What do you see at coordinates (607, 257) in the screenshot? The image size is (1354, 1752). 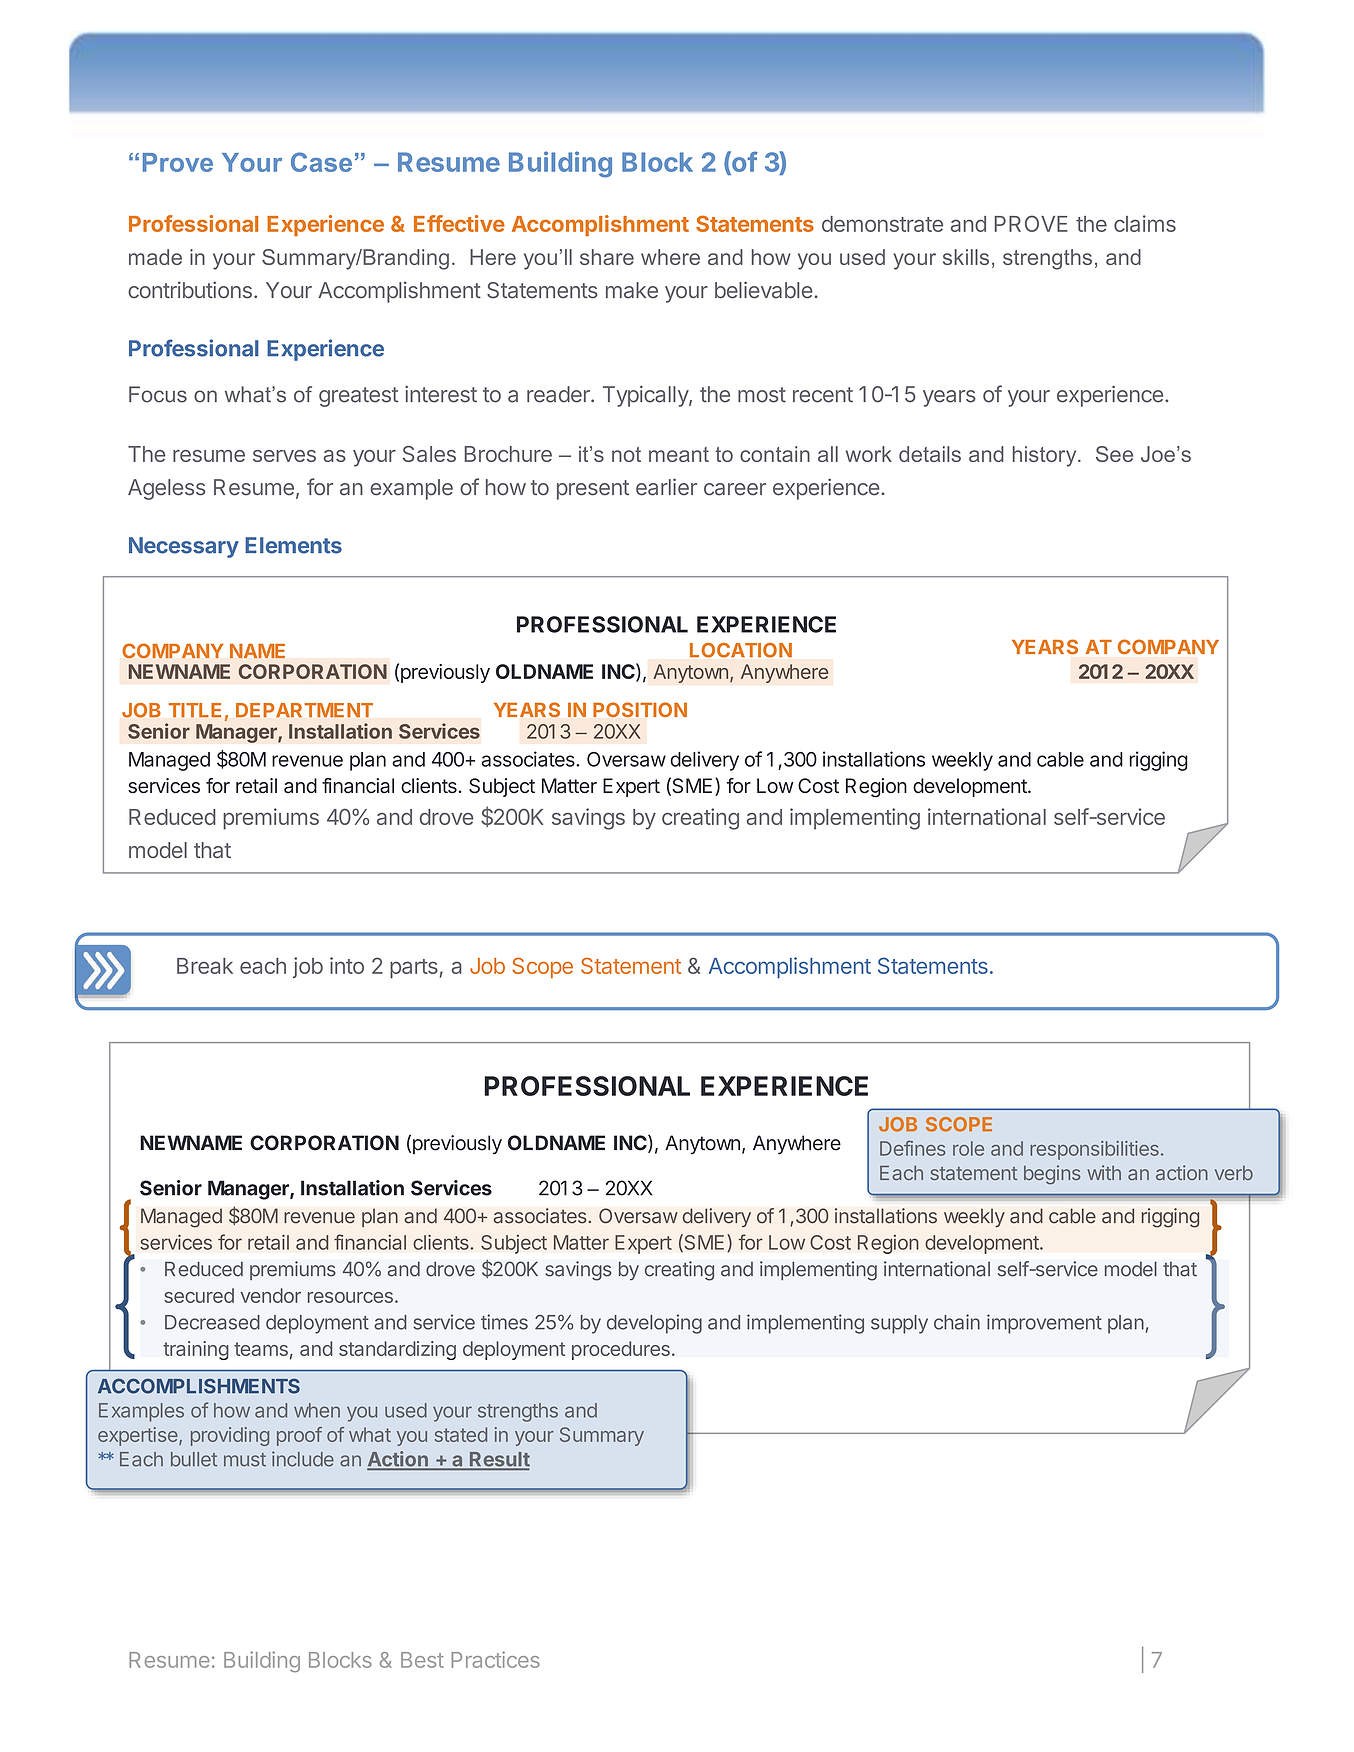 I see `share` at bounding box center [607, 257].
